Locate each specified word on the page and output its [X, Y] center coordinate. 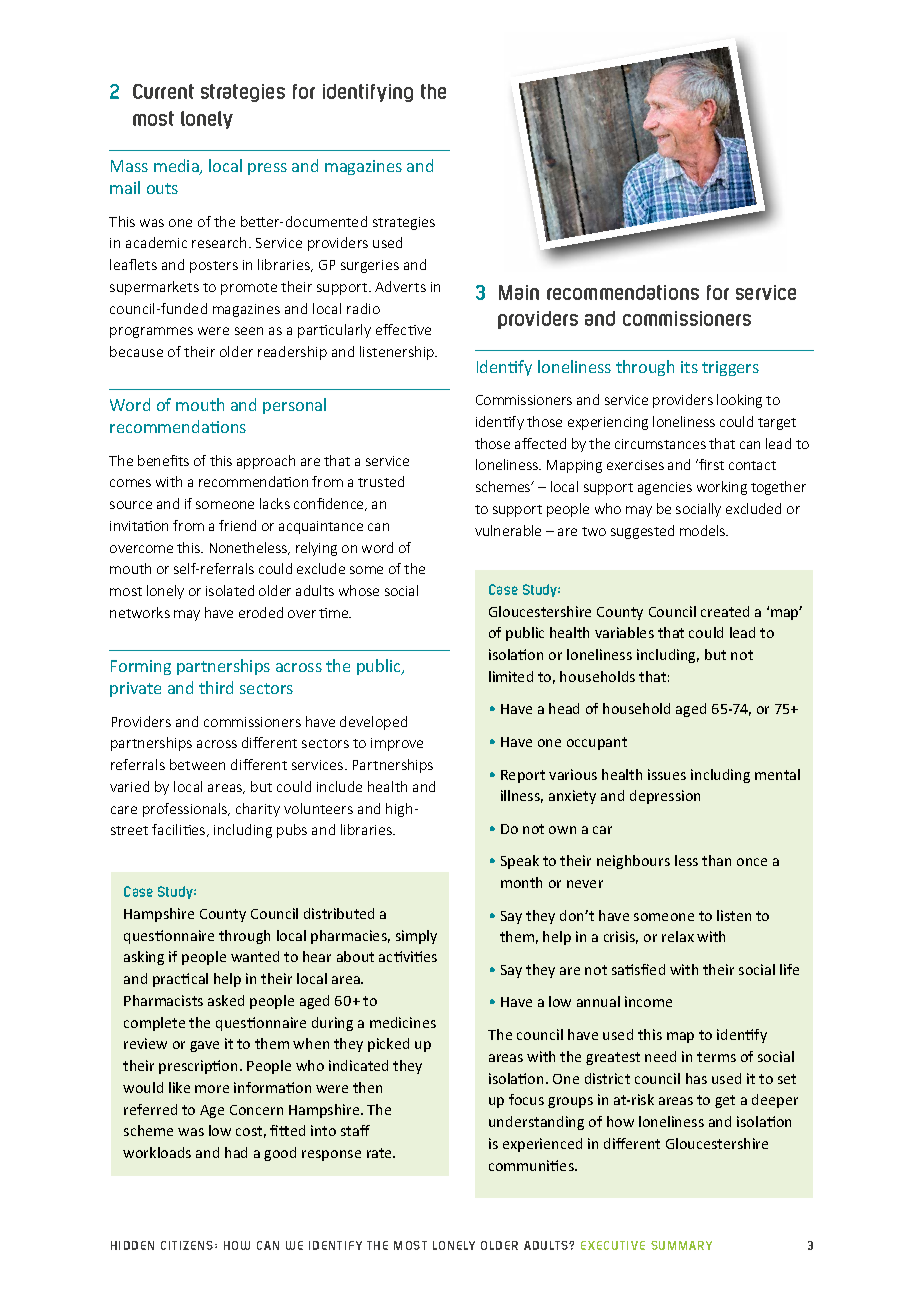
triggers [730, 368]
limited [511, 676]
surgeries [370, 266]
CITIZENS [188, 1245]
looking [739, 401]
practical [180, 980]
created [725, 611]
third [216, 687]
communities [532, 1165]
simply [416, 937]
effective [403, 329]
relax [678, 936]
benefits [163, 460]
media [177, 167]
